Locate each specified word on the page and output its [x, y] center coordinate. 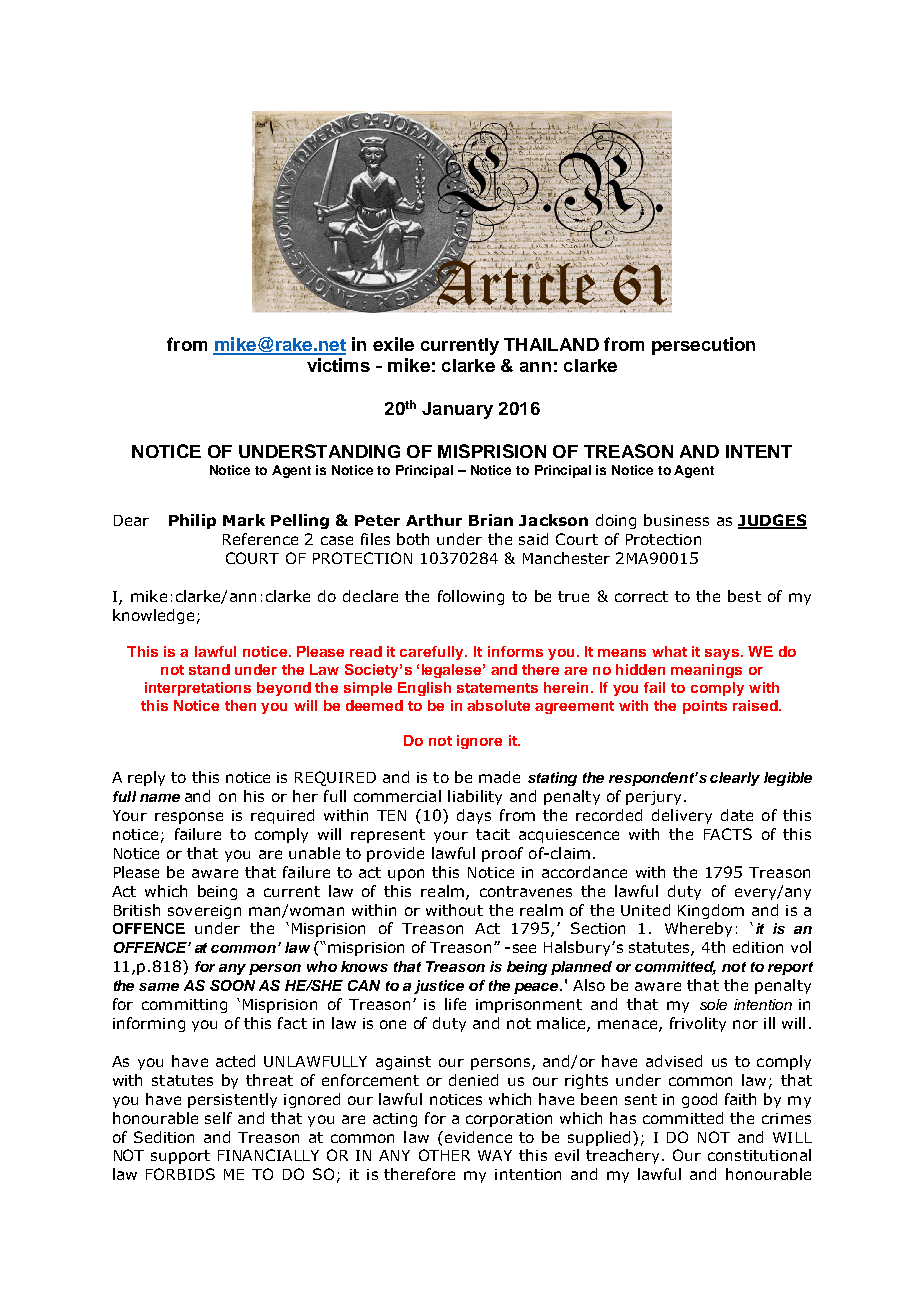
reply [146, 778]
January [457, 410]
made [499, 777]
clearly [735, 779]
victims [338, 365]
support [180, 1157]
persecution [703, 346]
